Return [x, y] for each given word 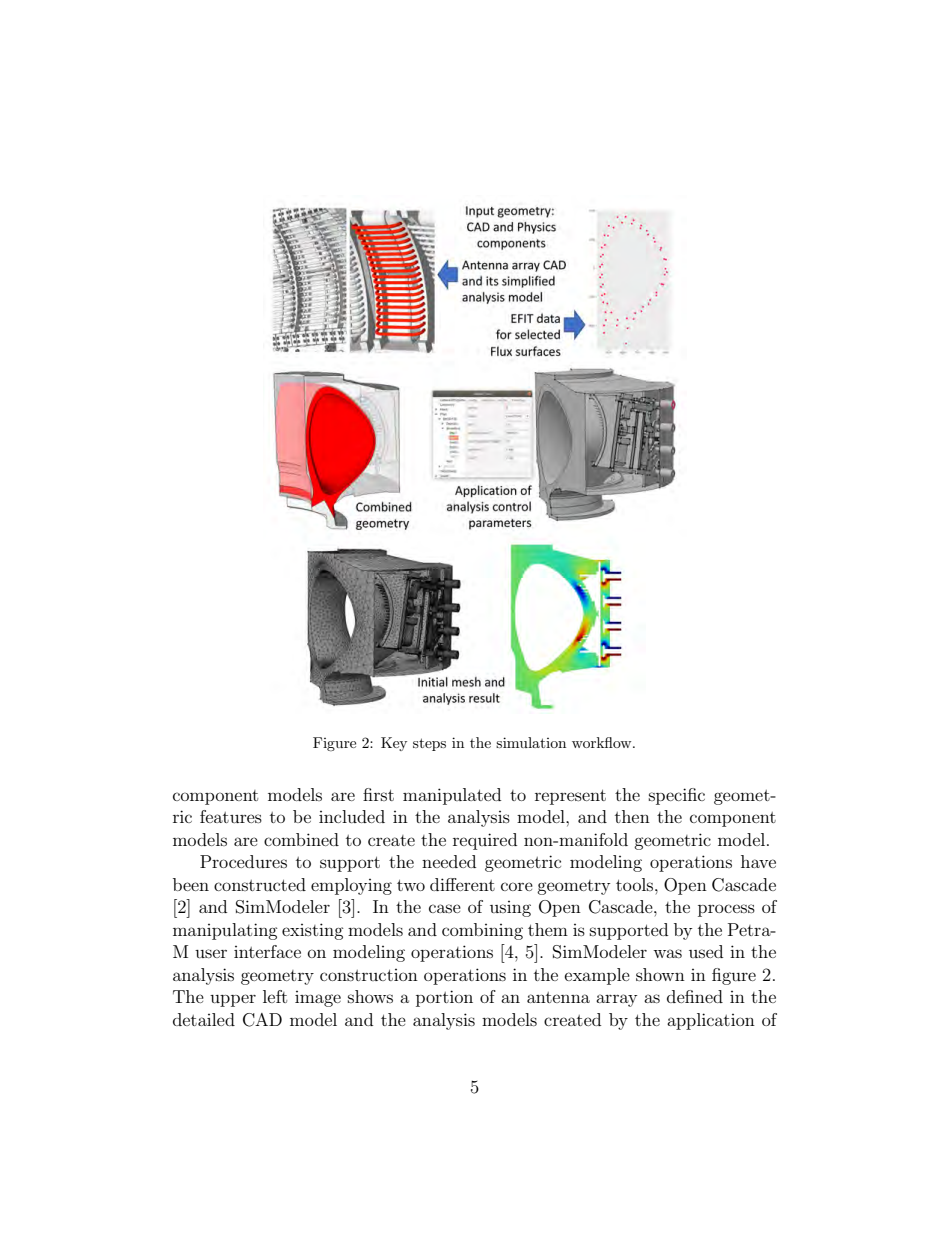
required [485, 841]
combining [482, 931]
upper [233, 1000]
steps [429, 744]
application [711, 1021]
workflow [603, 742]
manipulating [225, 931]
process [726, 910]
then [632, 816]
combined [301, 839]
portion [444, 998]
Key [394, 744]
